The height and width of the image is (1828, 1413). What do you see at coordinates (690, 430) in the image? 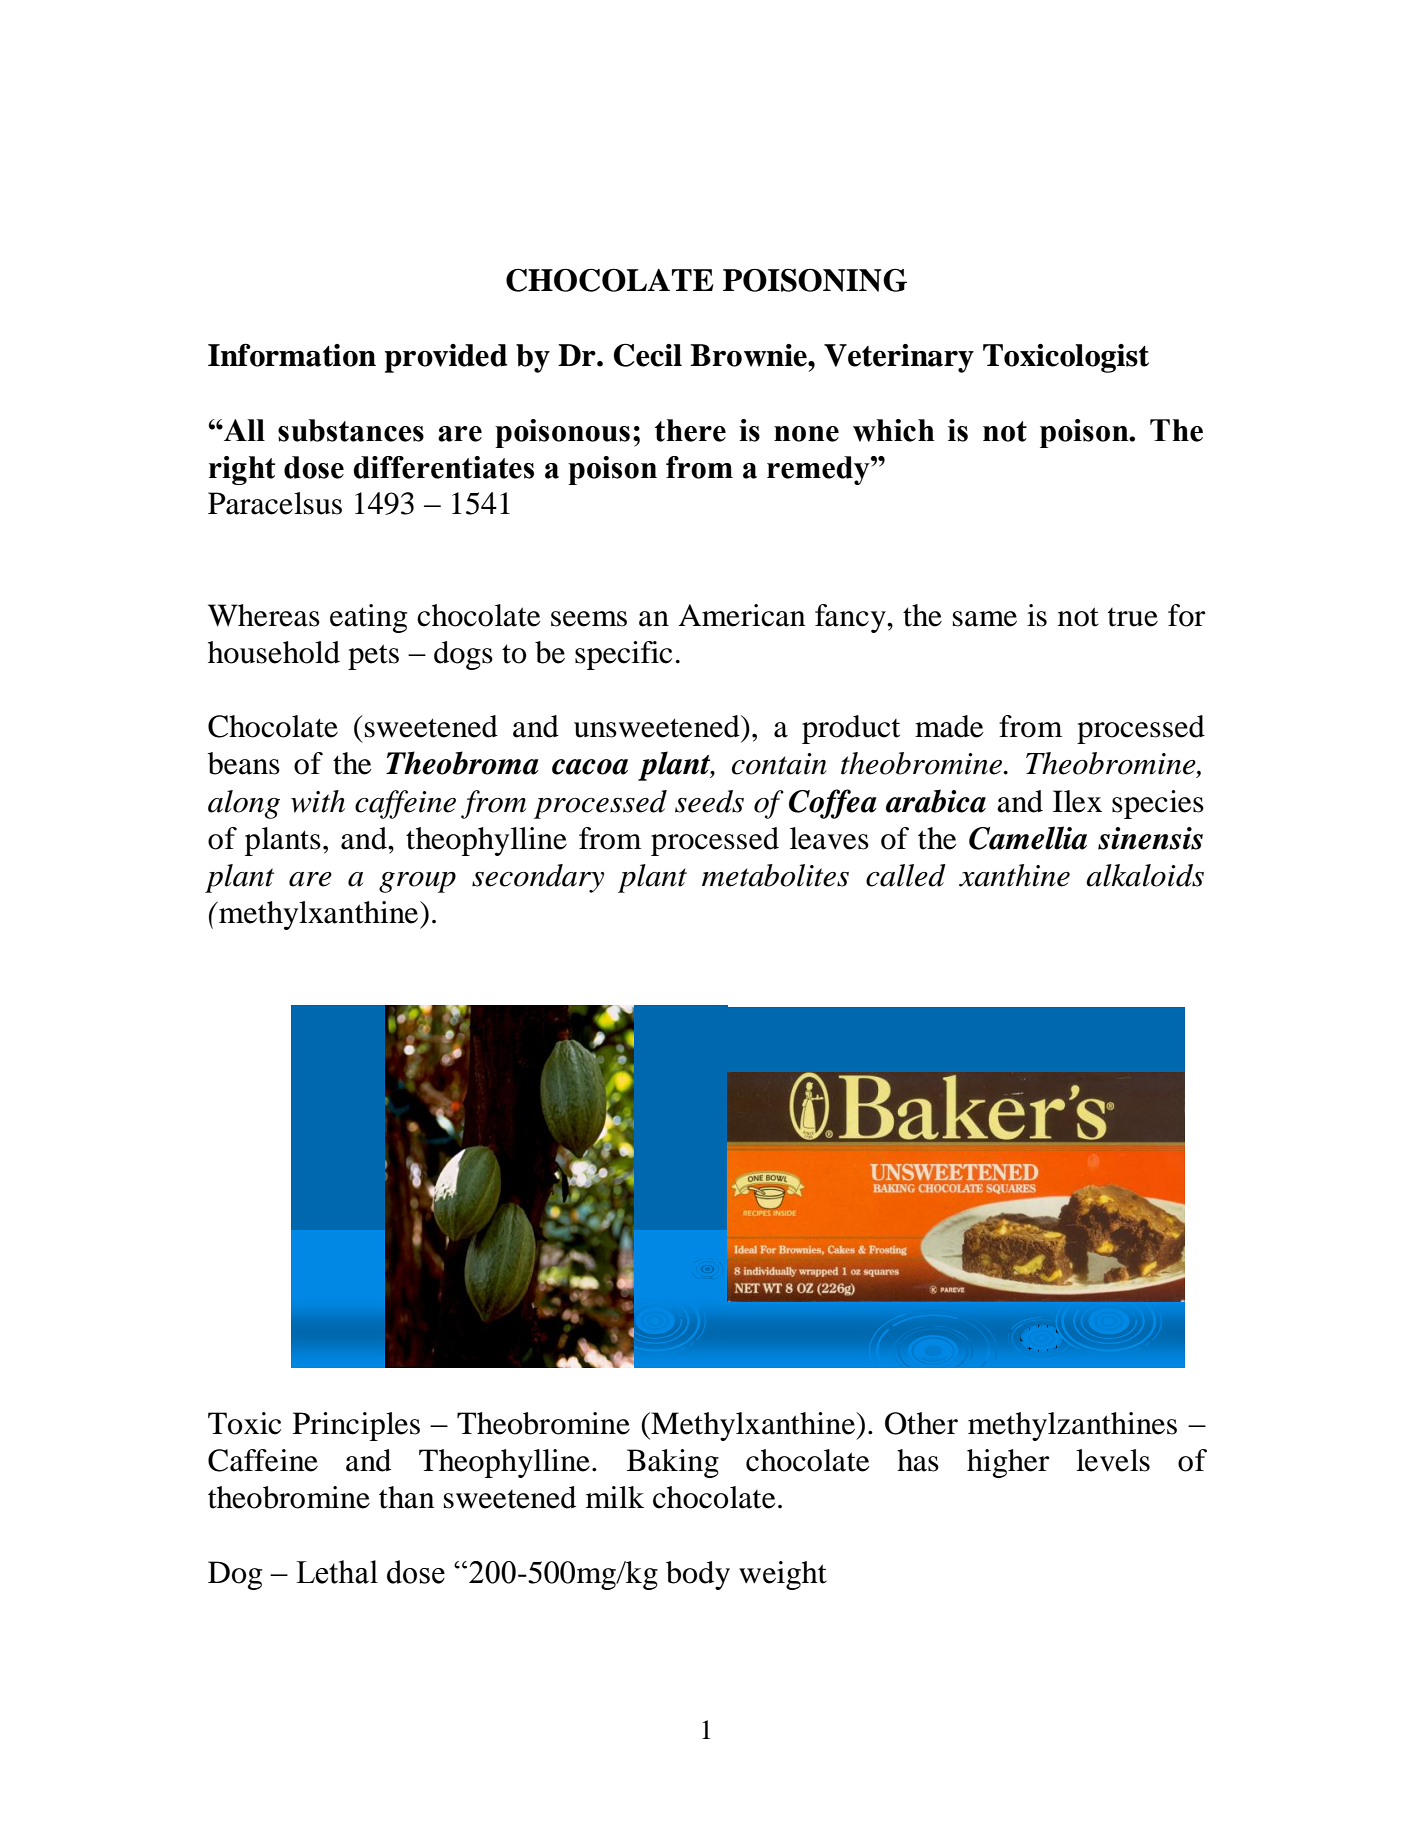
I see `there` at bounding box center [690, 430].
